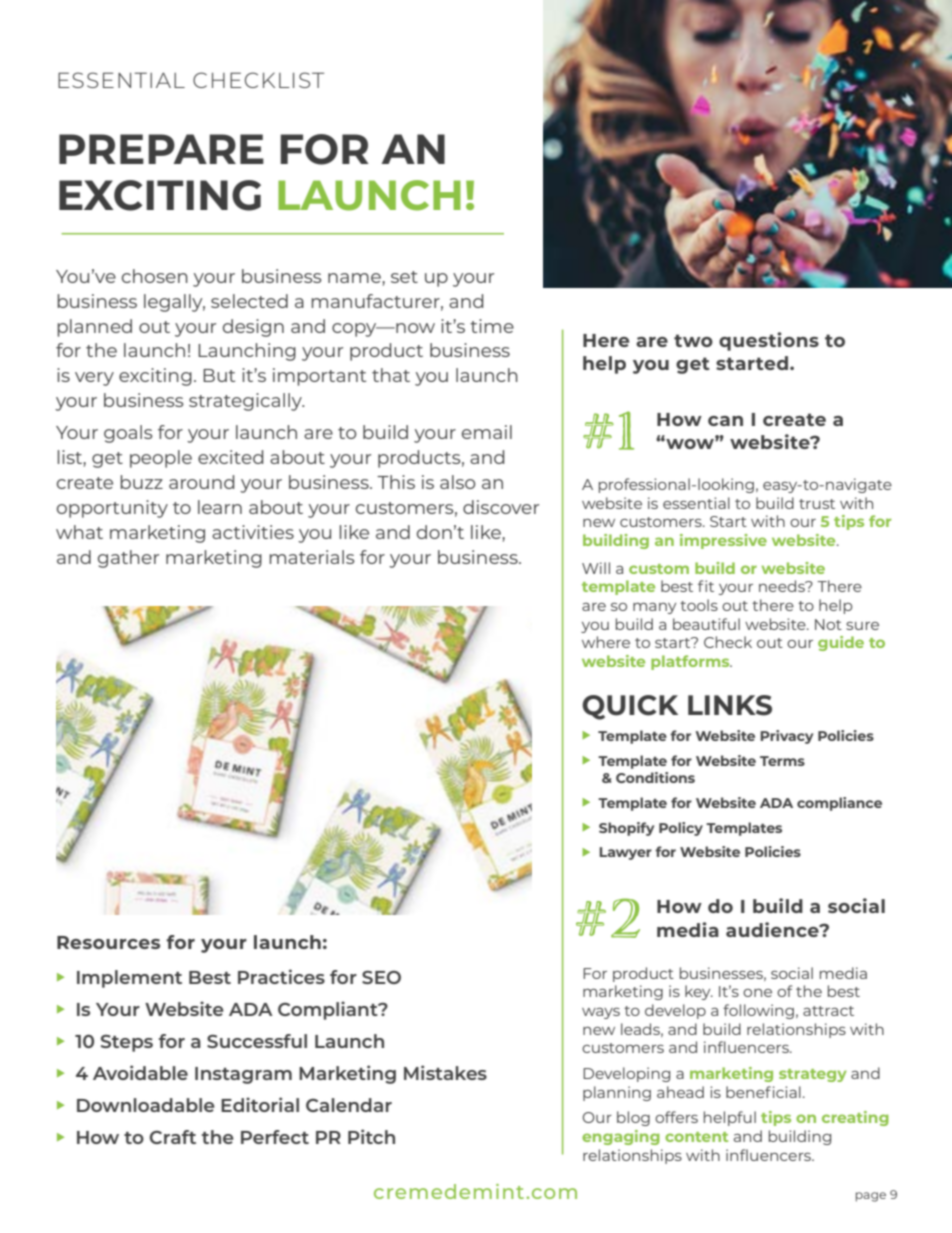 This screenshot has height=1233, width=952. I want to click on Resources, so click(108, 942).
